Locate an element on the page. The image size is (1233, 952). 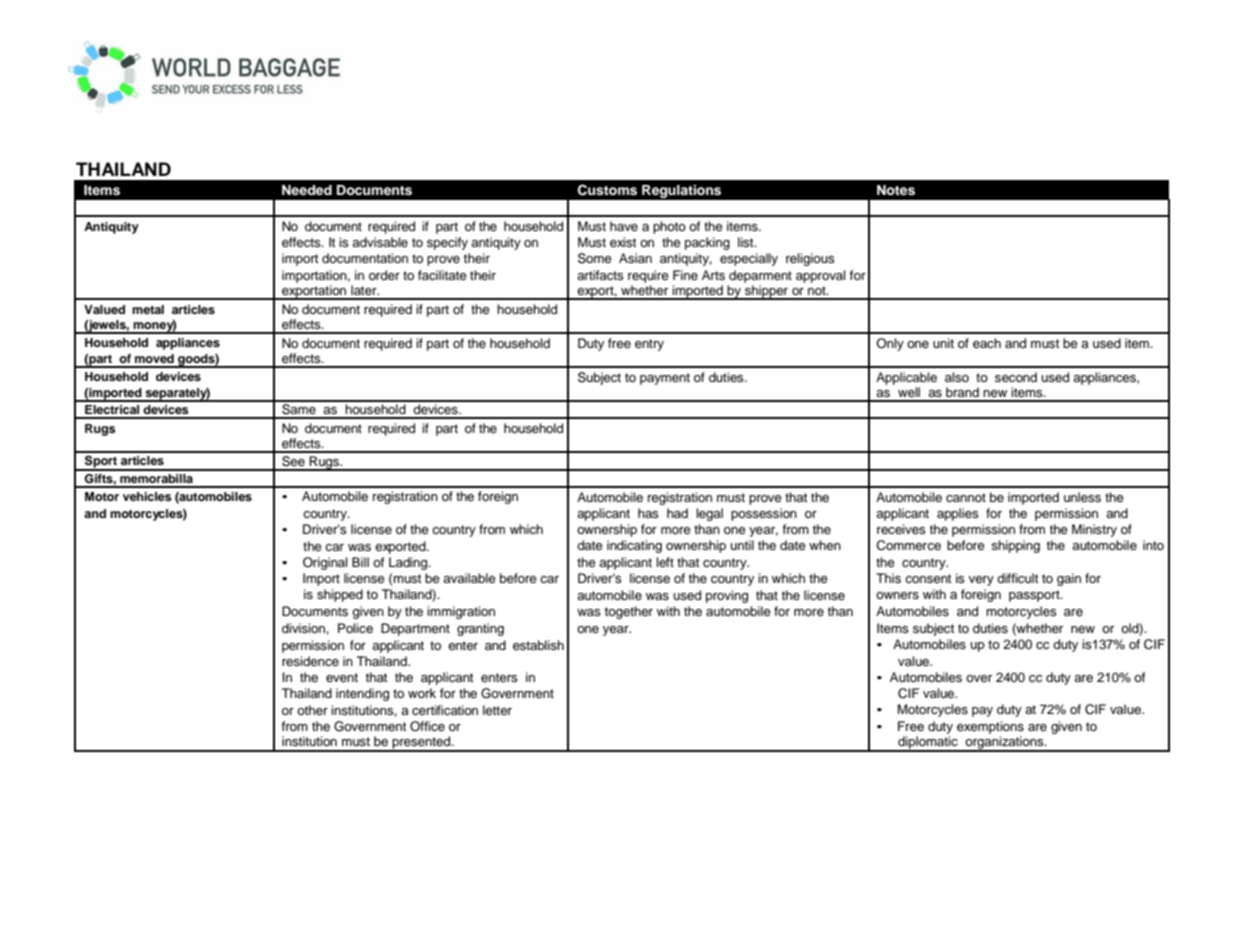
Original is located at coordinates (325, 563).
